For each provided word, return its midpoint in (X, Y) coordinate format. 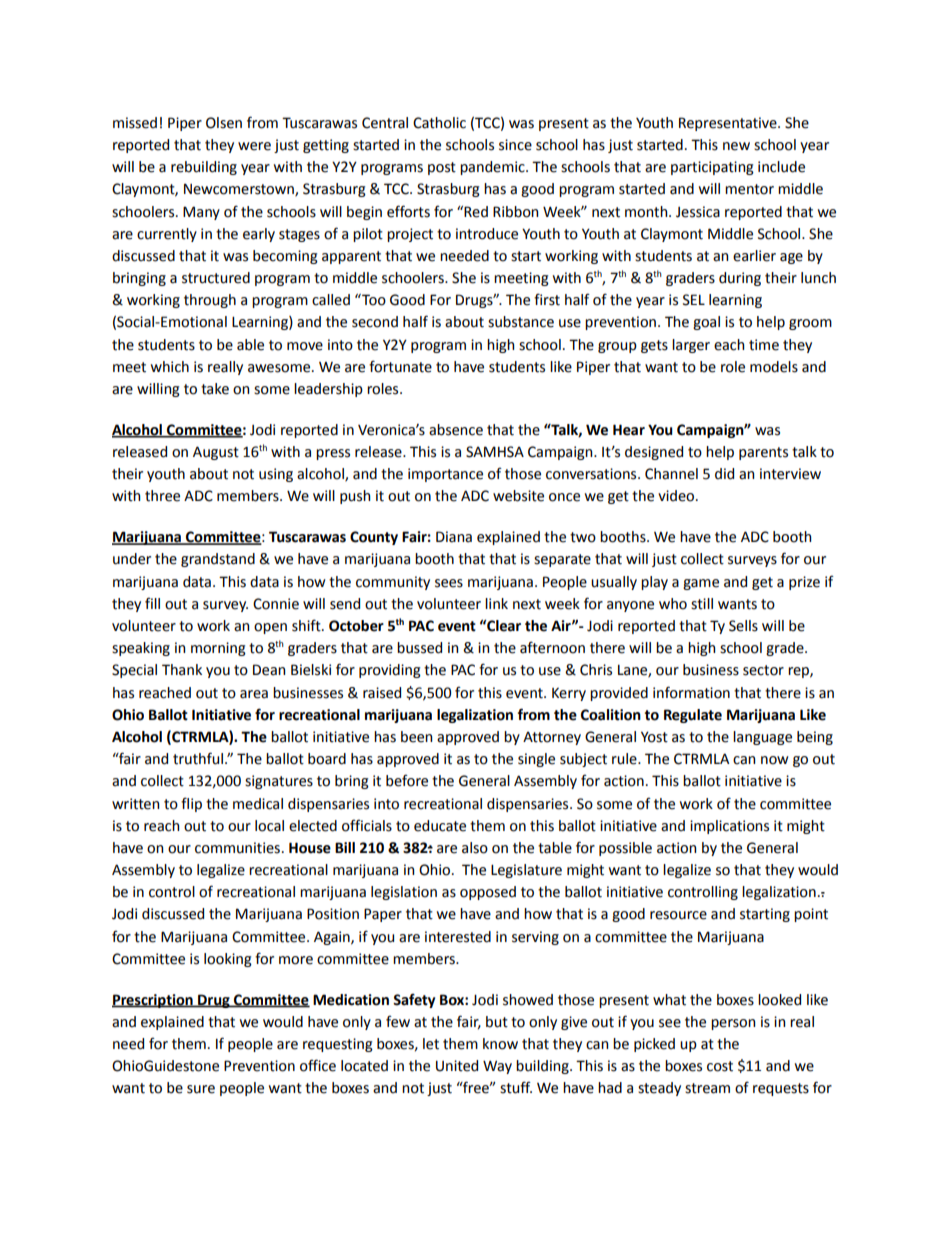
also (475, 848)
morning (218, 649)
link (496, 603)
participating (712, 168)
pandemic (493, 168)
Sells (743, 626)
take (215, 389)
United (457, 1066)
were (254, 146)
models (774, 367)
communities (237, 848)
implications (729, 827)
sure (201, 1089)
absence (456, 430)
